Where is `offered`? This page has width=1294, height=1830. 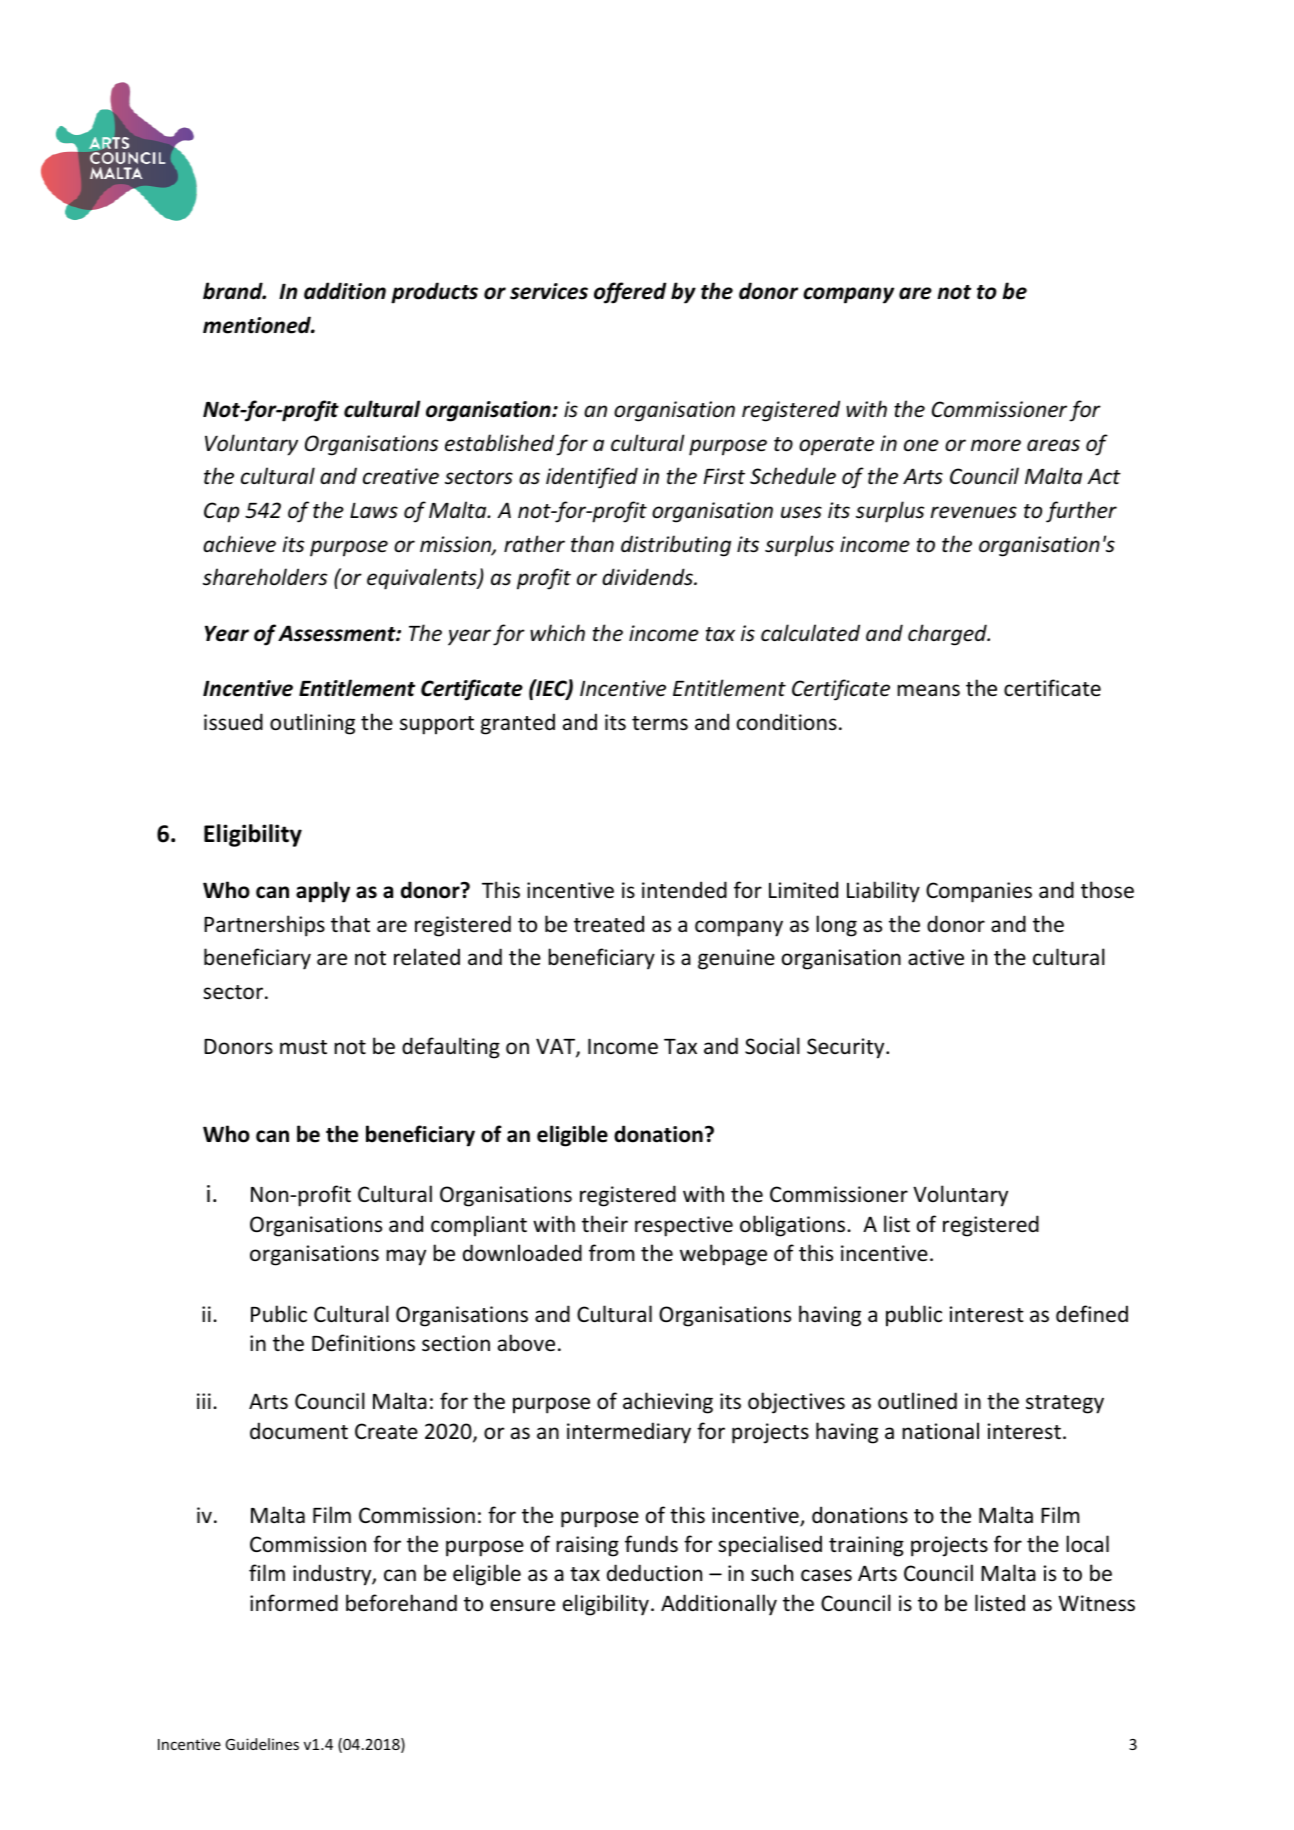 offered is located at coordinates (630, 293).
